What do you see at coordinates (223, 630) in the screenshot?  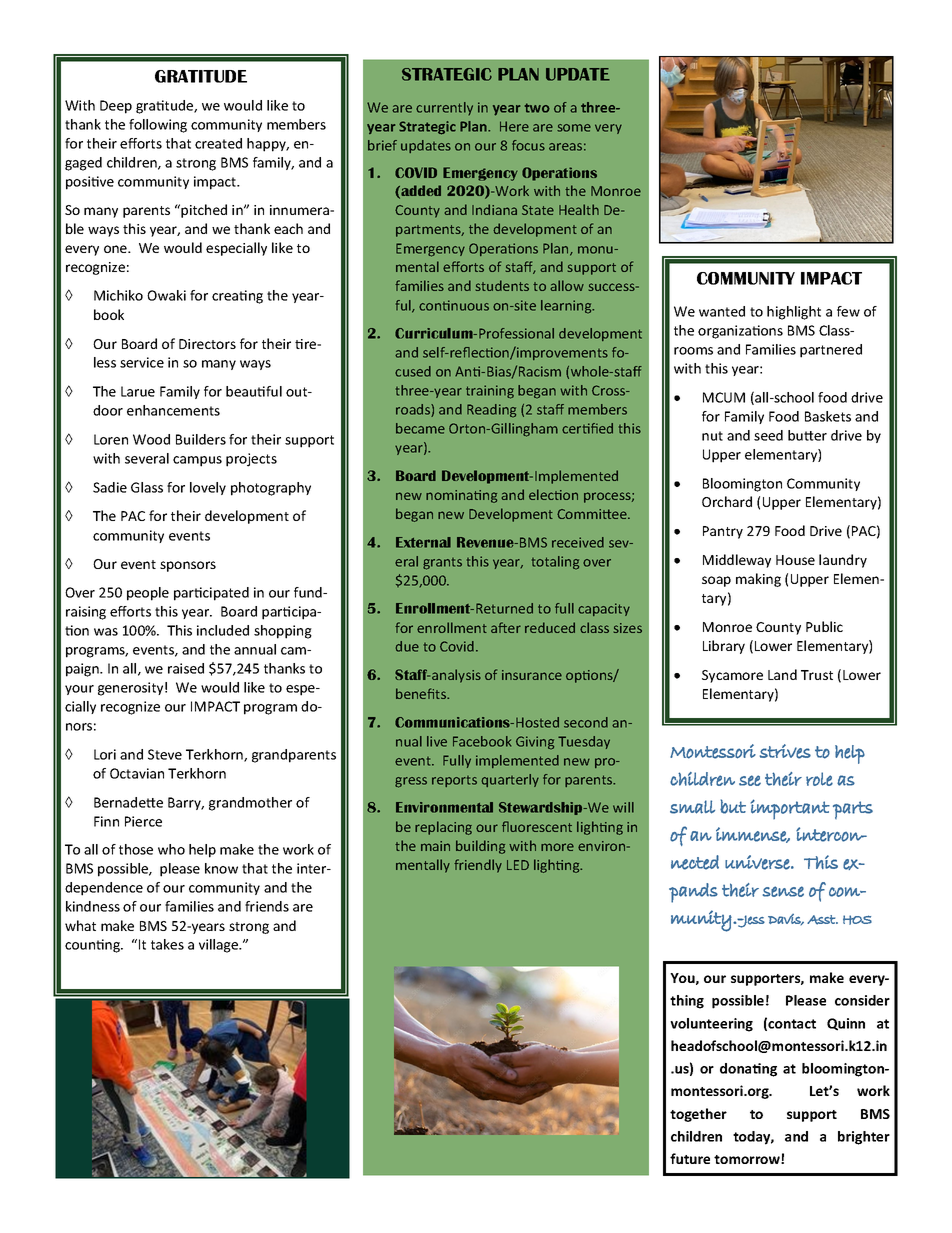 I see `included` at bounding box center [223, 630].
